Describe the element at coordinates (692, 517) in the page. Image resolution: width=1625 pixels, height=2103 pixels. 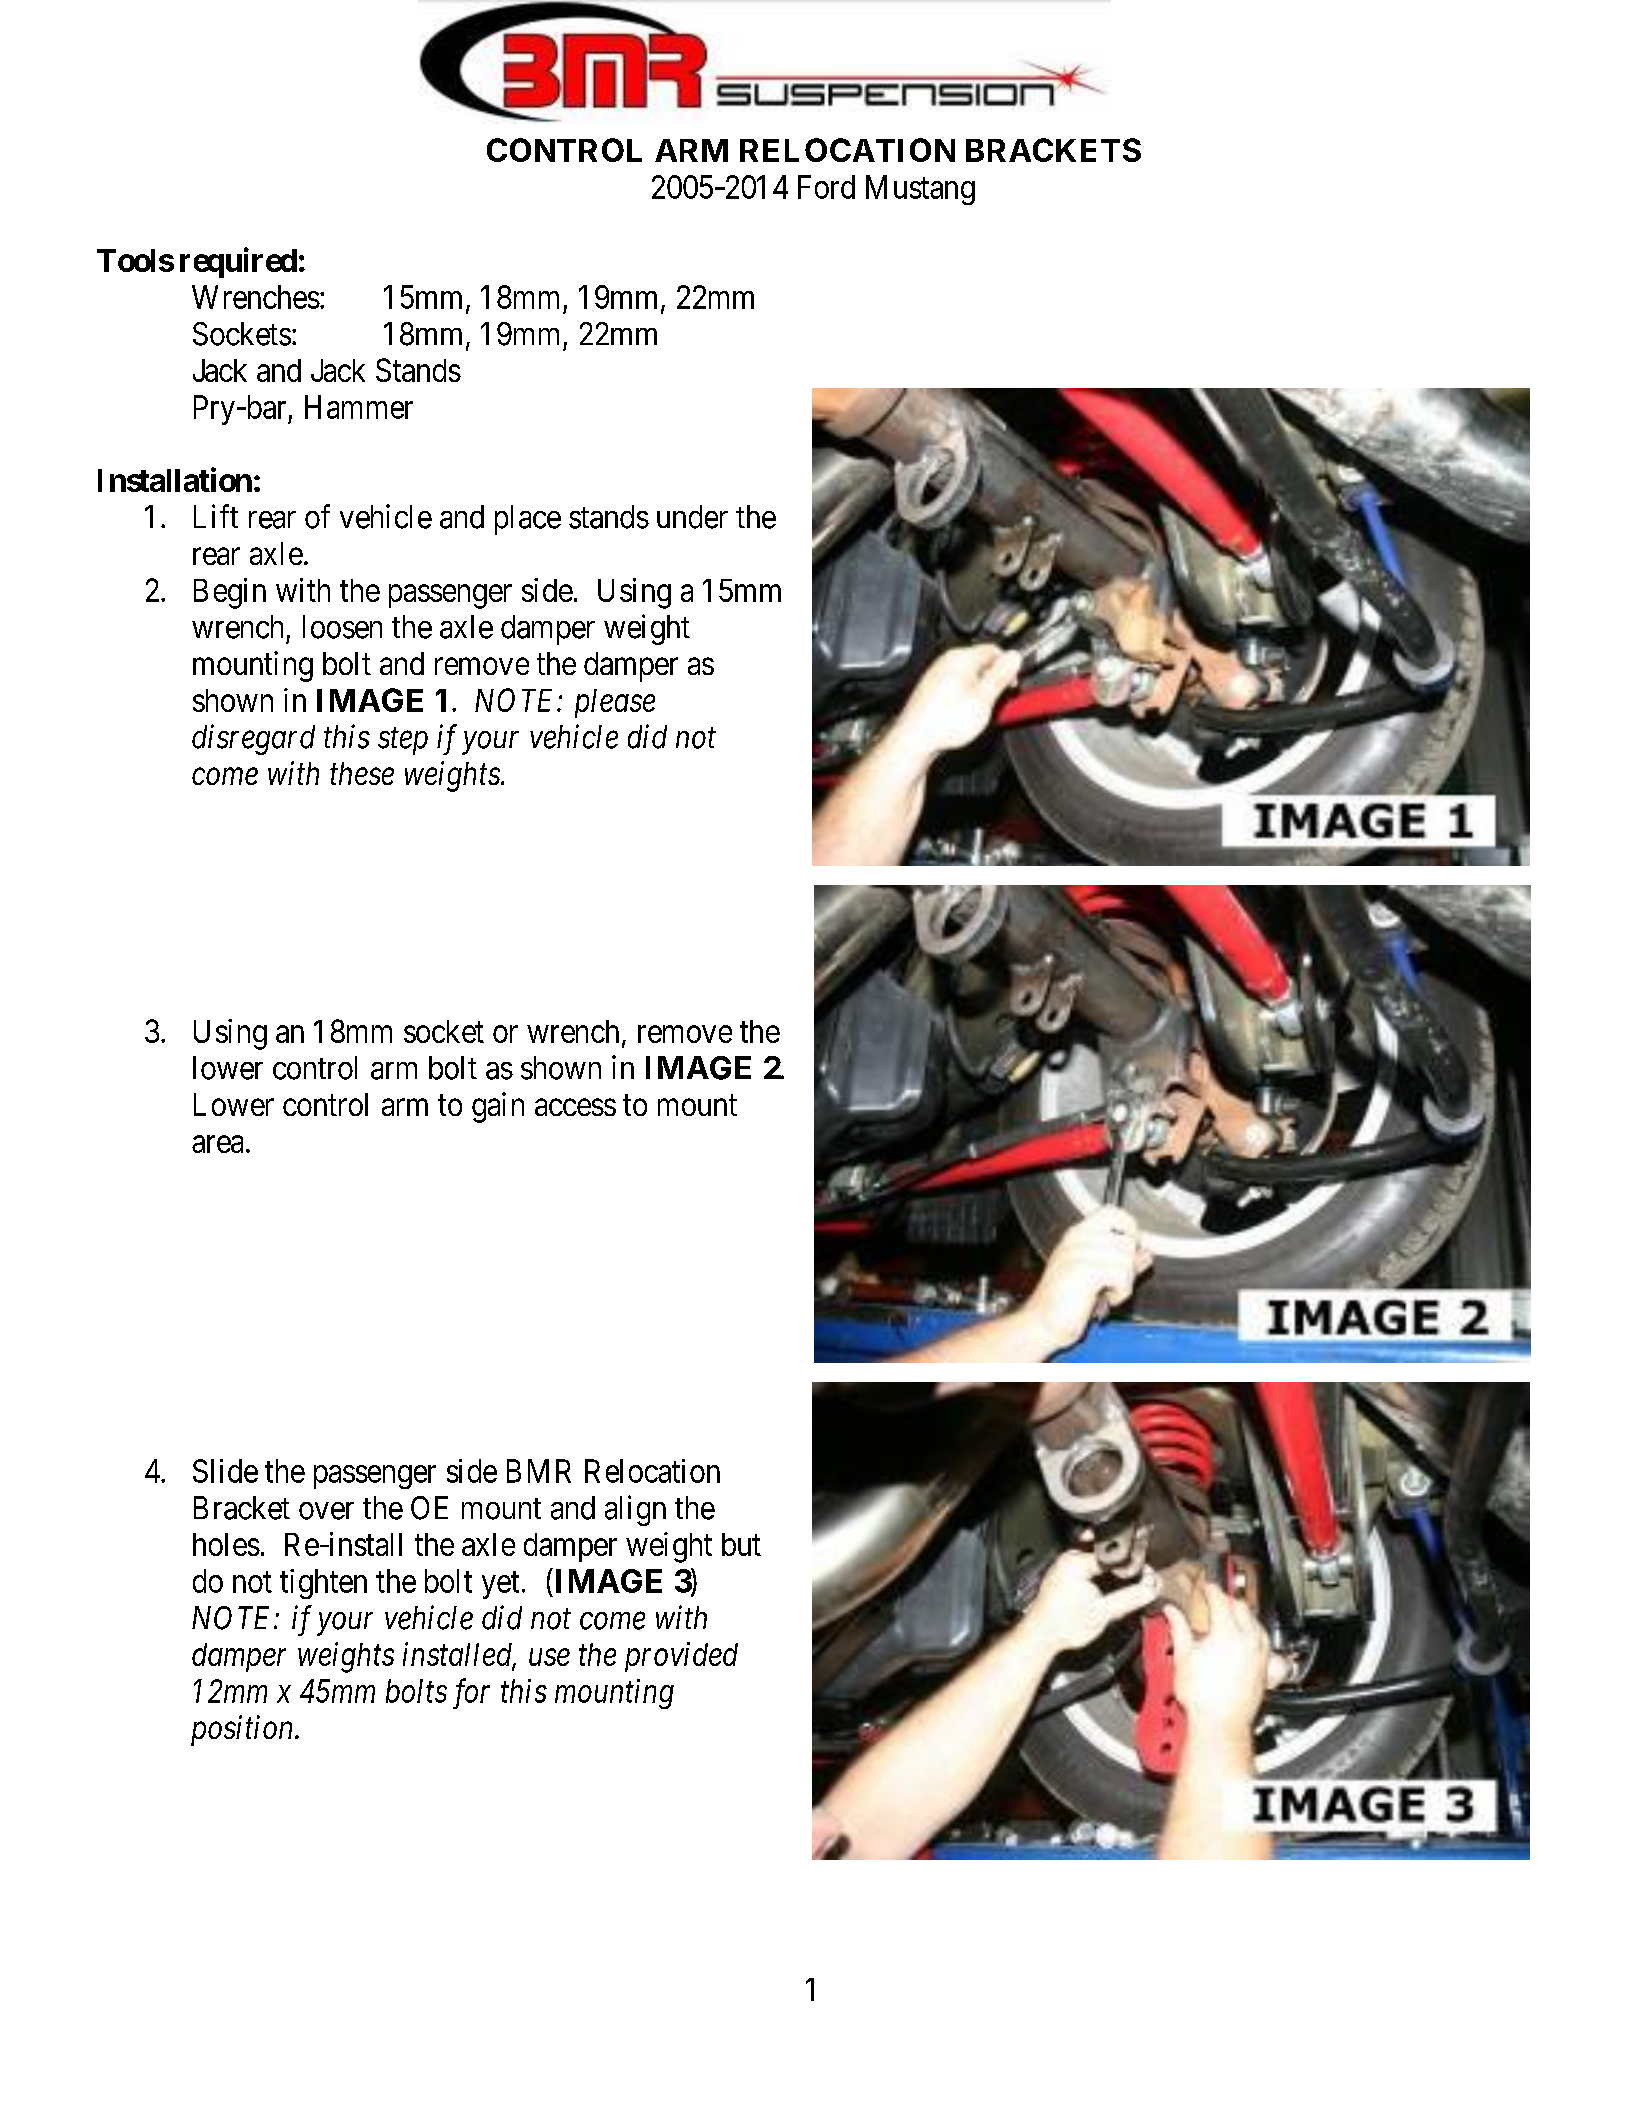
I see `under` at that location.
